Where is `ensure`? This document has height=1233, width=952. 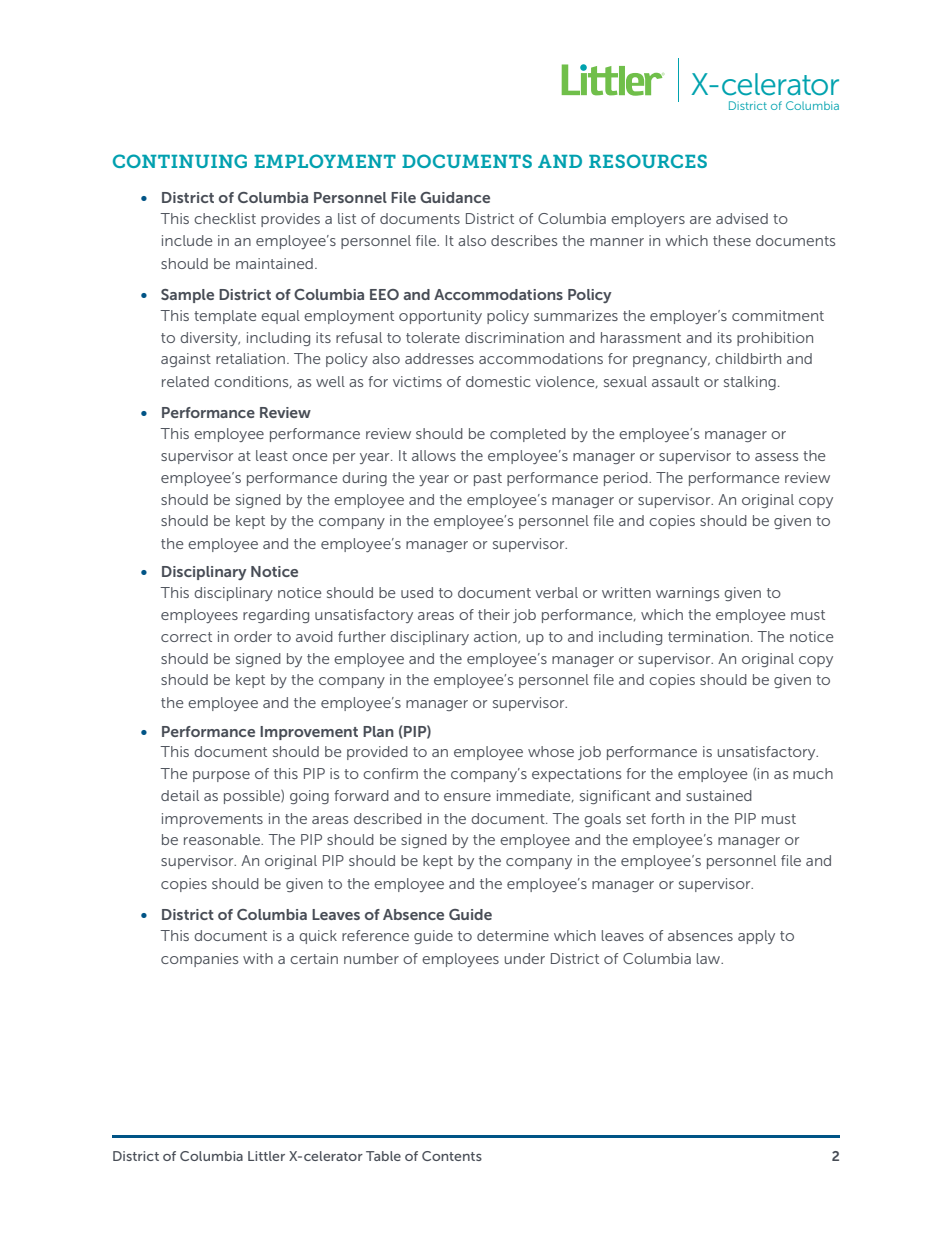 ensure is located at coordinates (467, 797).
